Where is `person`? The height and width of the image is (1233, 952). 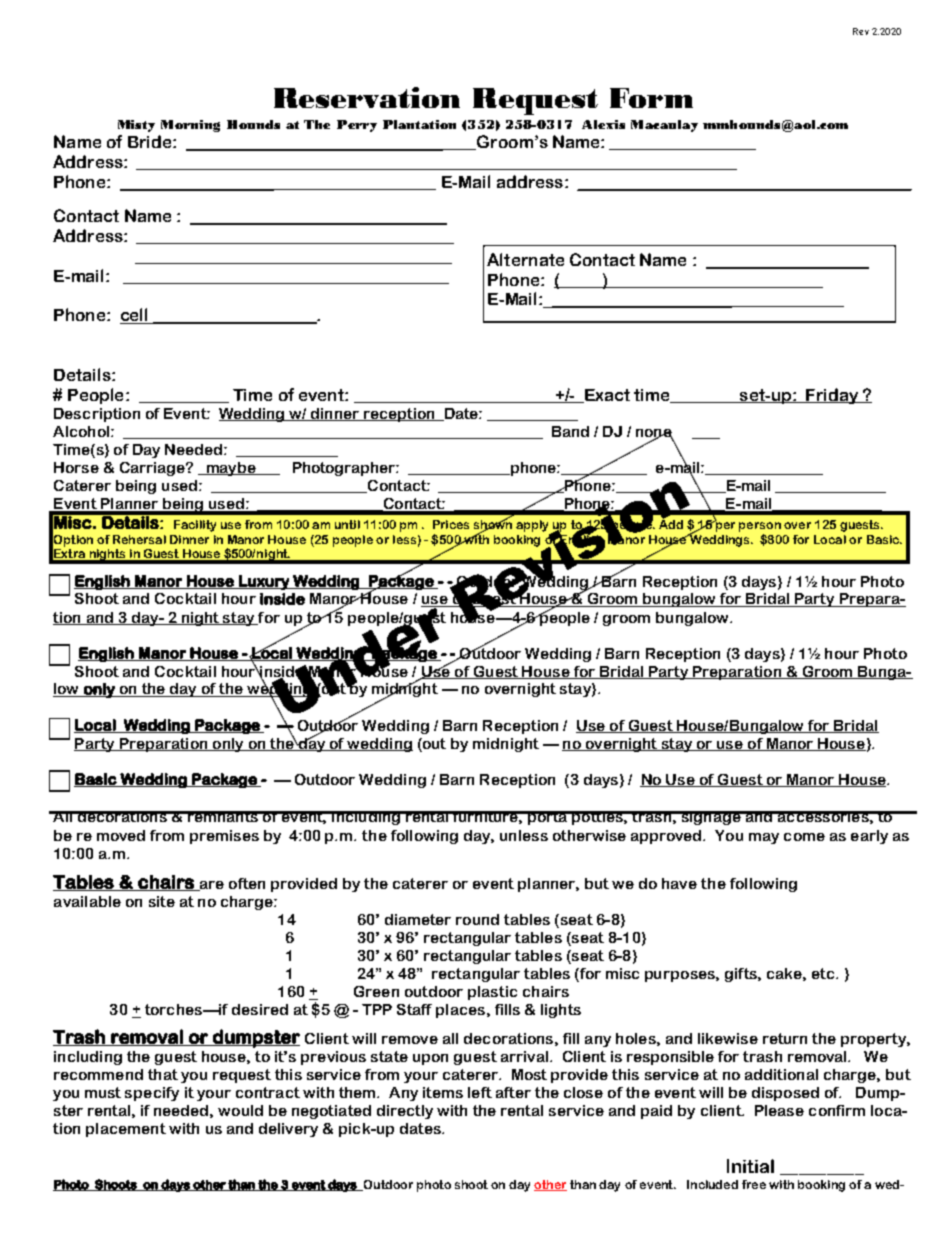 person is located at coordinates (760, 527).
